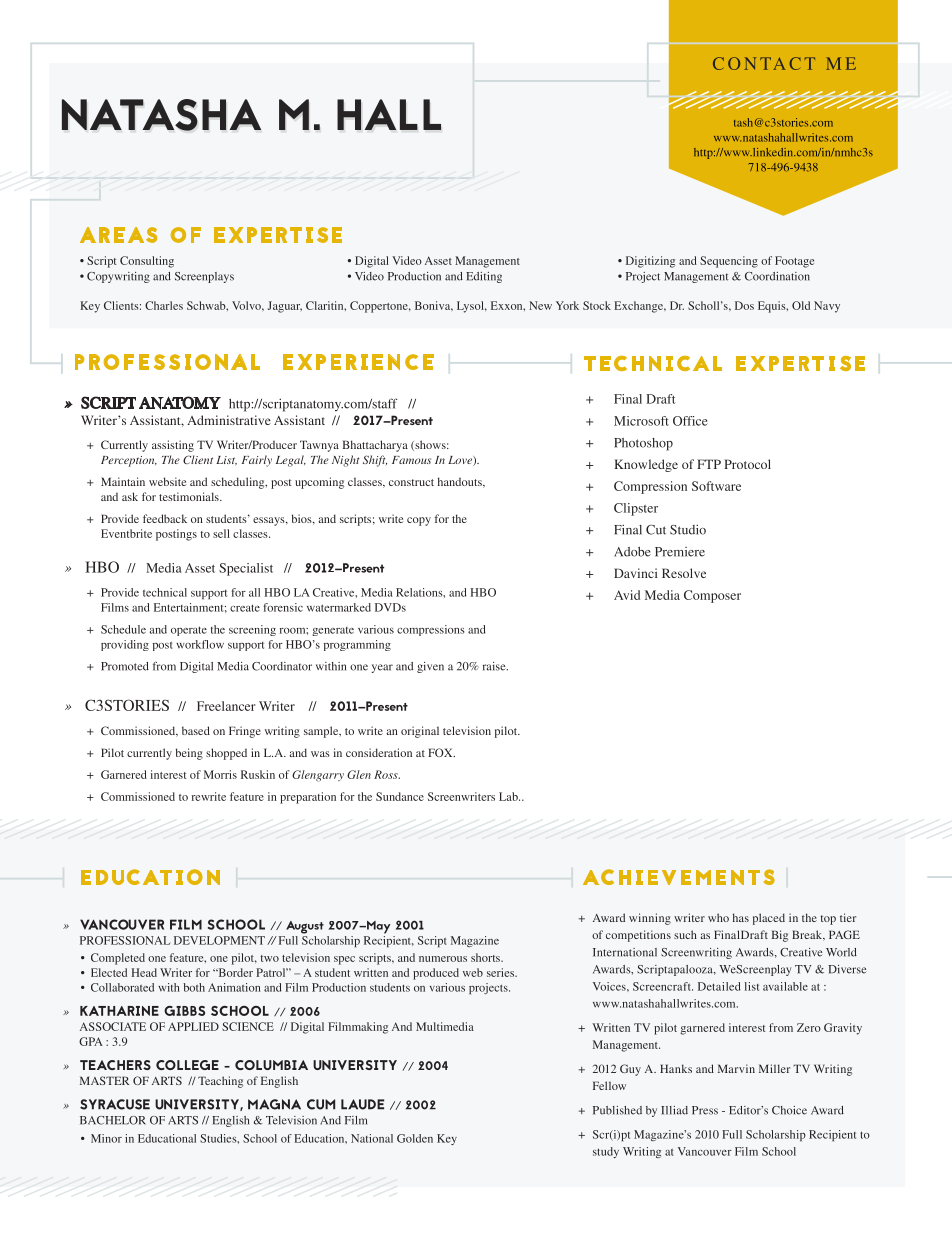 The image size is (952, 1233). What do you see at coordinates (712, 596) in the screenshot?
I see `Composer` at bounding box center [712, 596].
